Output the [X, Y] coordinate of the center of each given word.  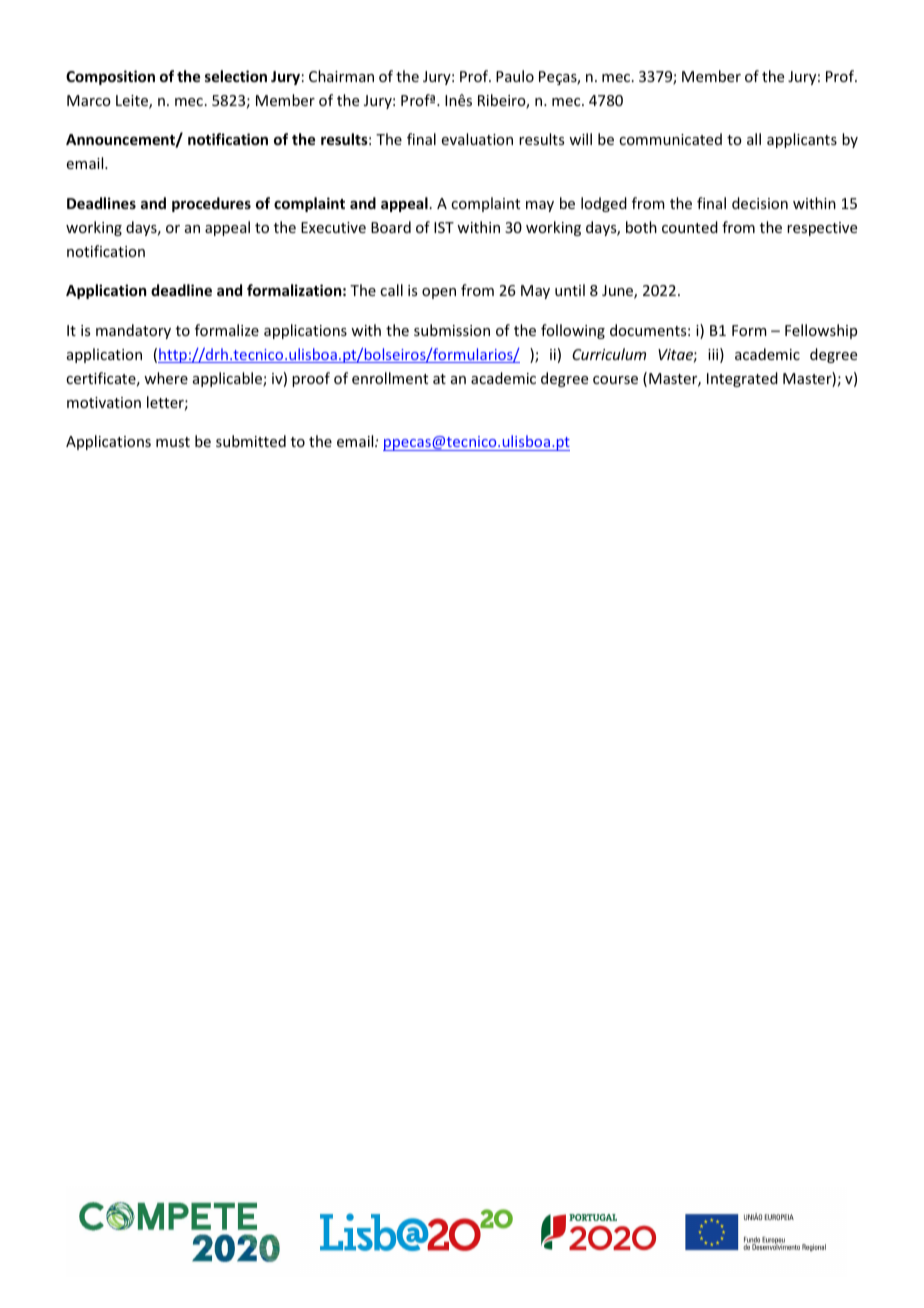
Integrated [742, 379]
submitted [251, 441]
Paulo [515, 76]
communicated [670, 139]
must [173, 442]
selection [236, 76]
